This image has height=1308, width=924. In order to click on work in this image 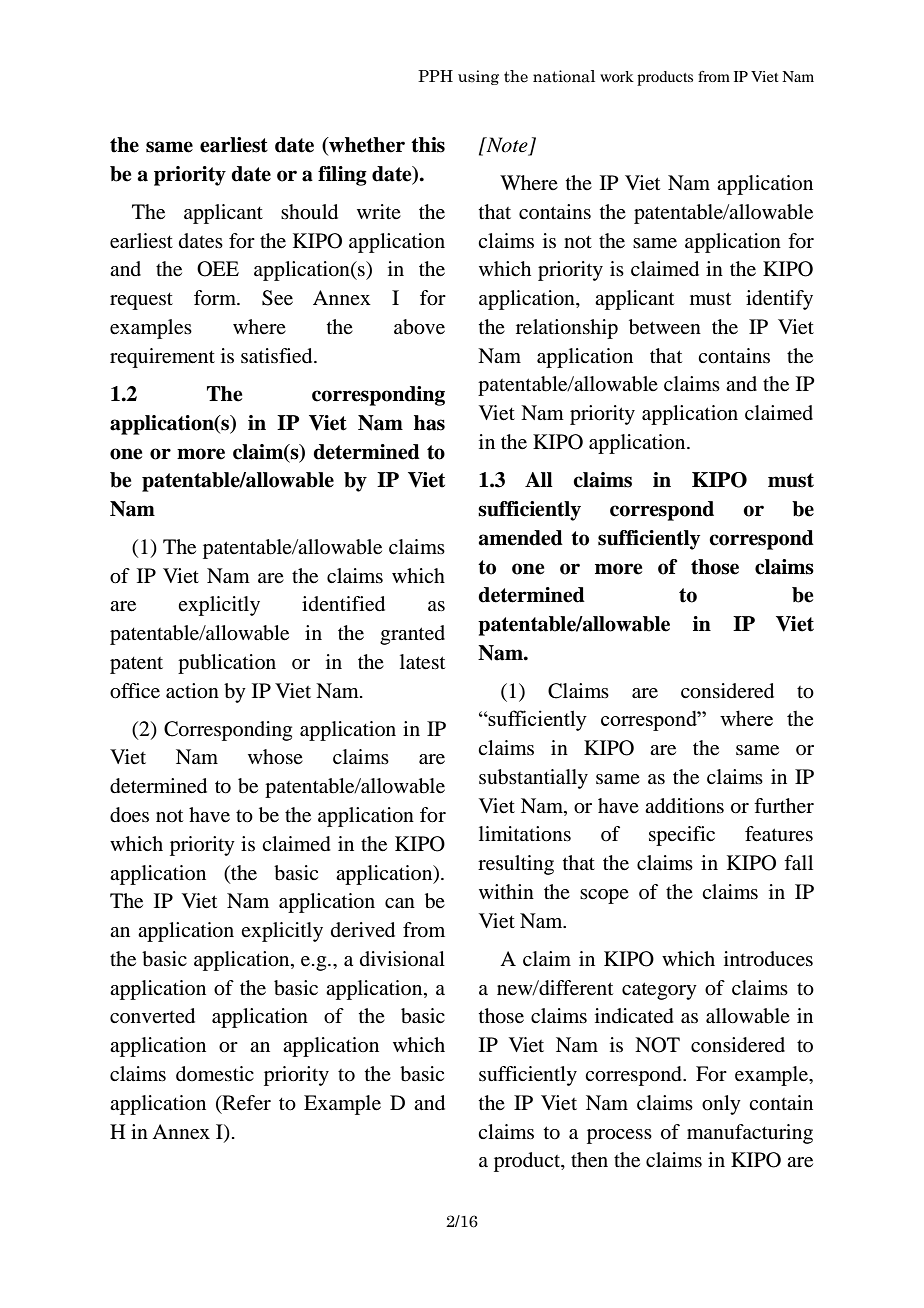, I will do `click(617, 76)`.
